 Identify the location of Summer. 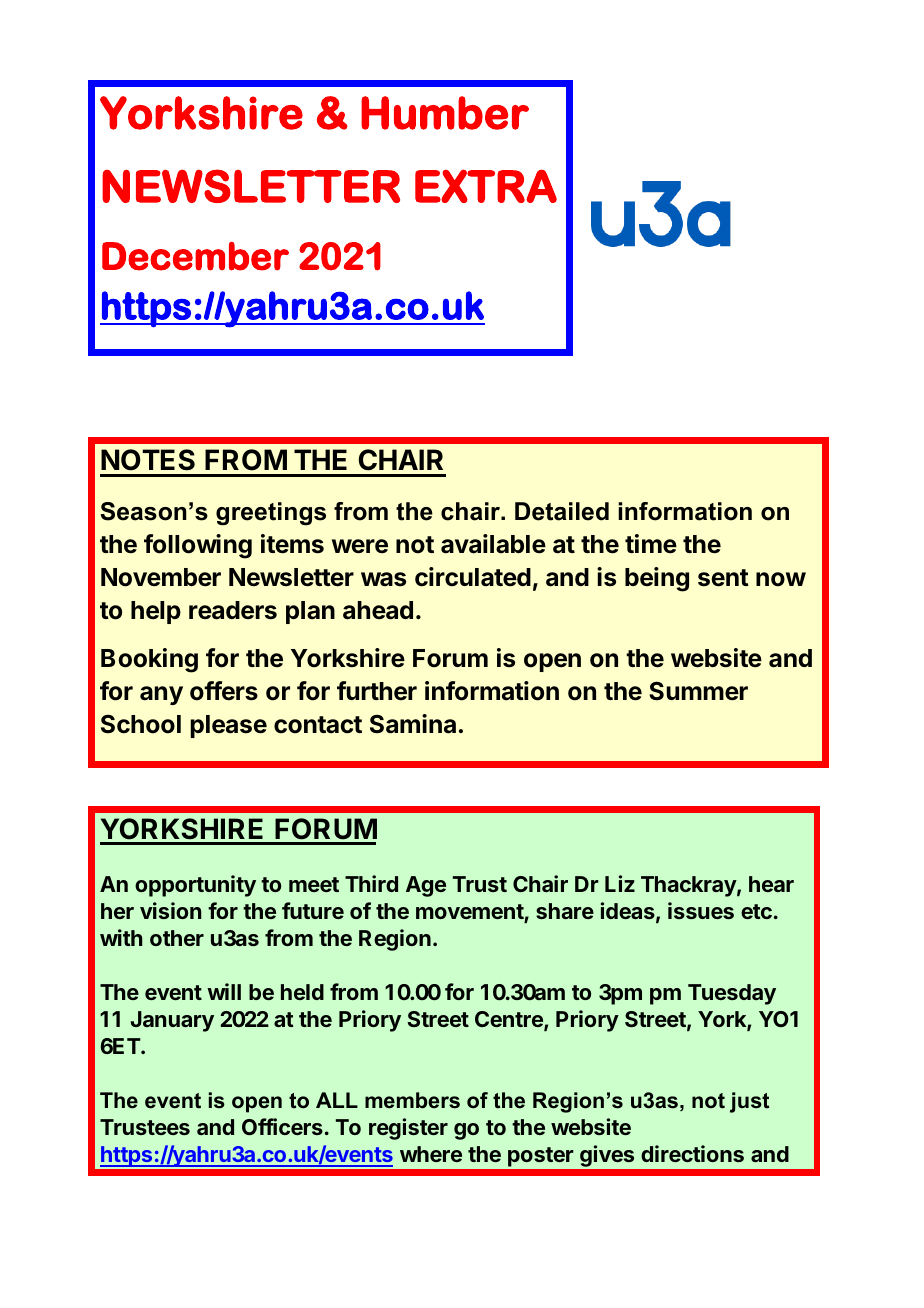
(698, 691).
